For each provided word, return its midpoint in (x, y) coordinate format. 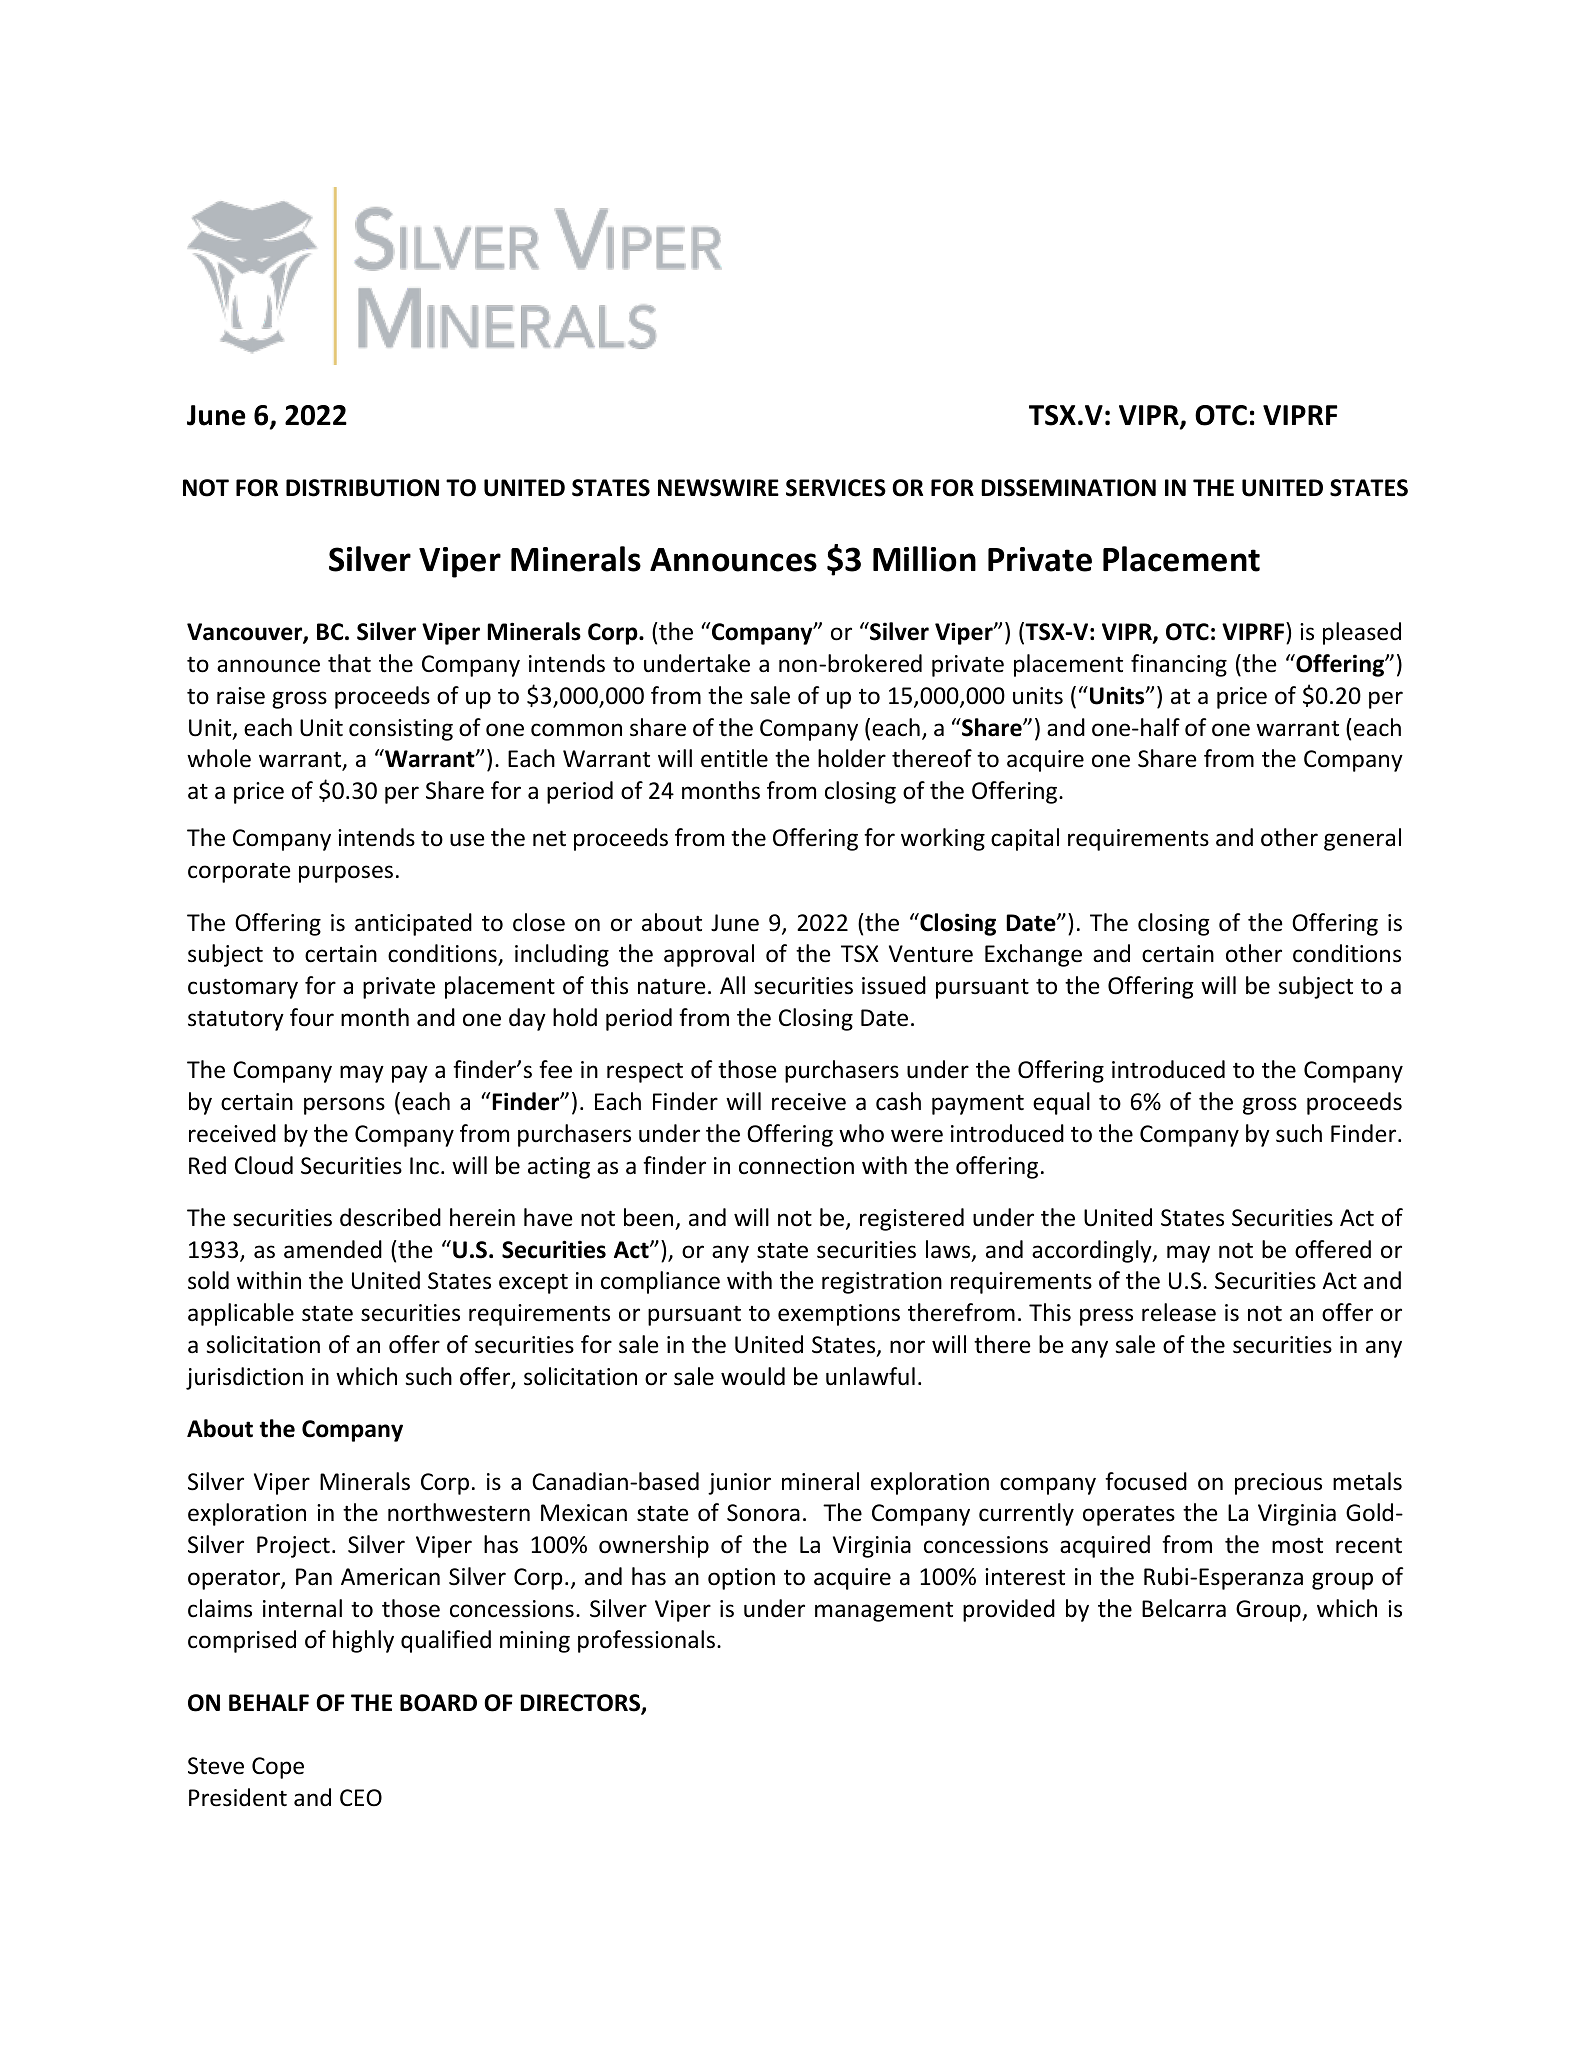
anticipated (413, 924)
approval (709, 955)
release (1179, 1312)
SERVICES (836, 488)
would (753, 1376)
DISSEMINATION (1068, 488)
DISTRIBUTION (362, 488)
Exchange (1033, 955)
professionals (646, 1641)
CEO (361, 1798)
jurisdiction (244, 1378)
